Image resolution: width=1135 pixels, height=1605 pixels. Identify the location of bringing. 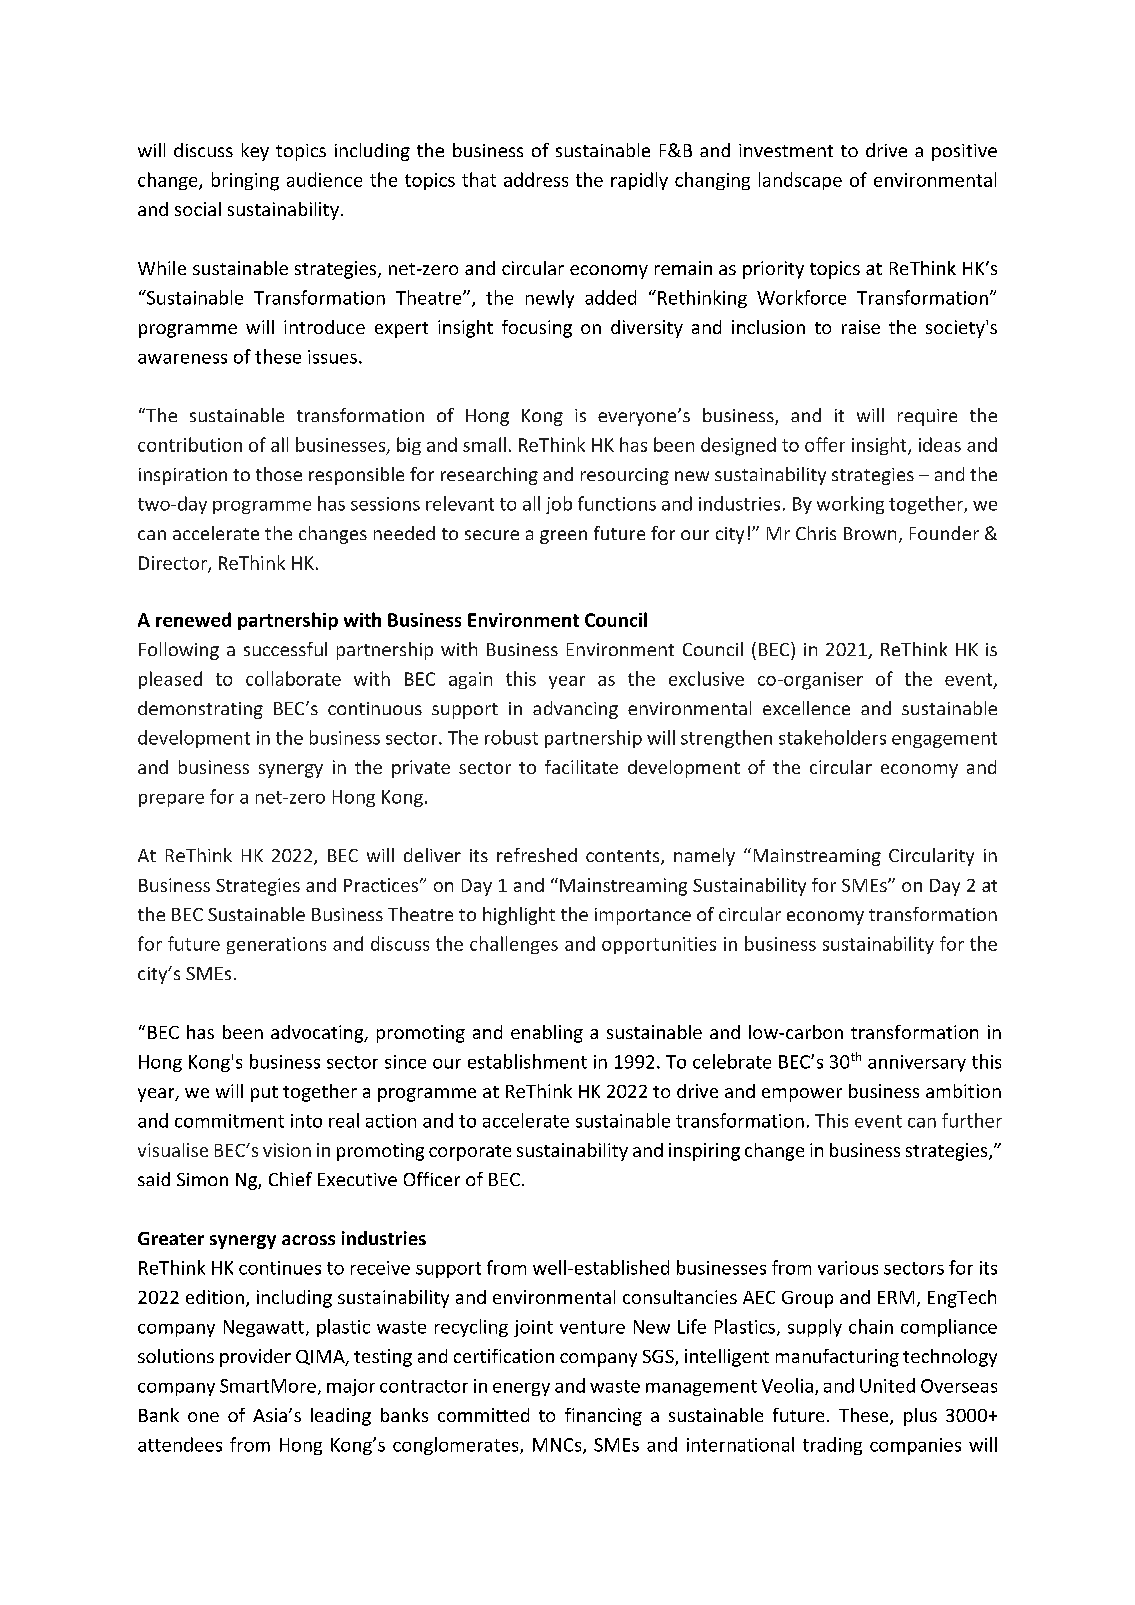
(245, 181).
